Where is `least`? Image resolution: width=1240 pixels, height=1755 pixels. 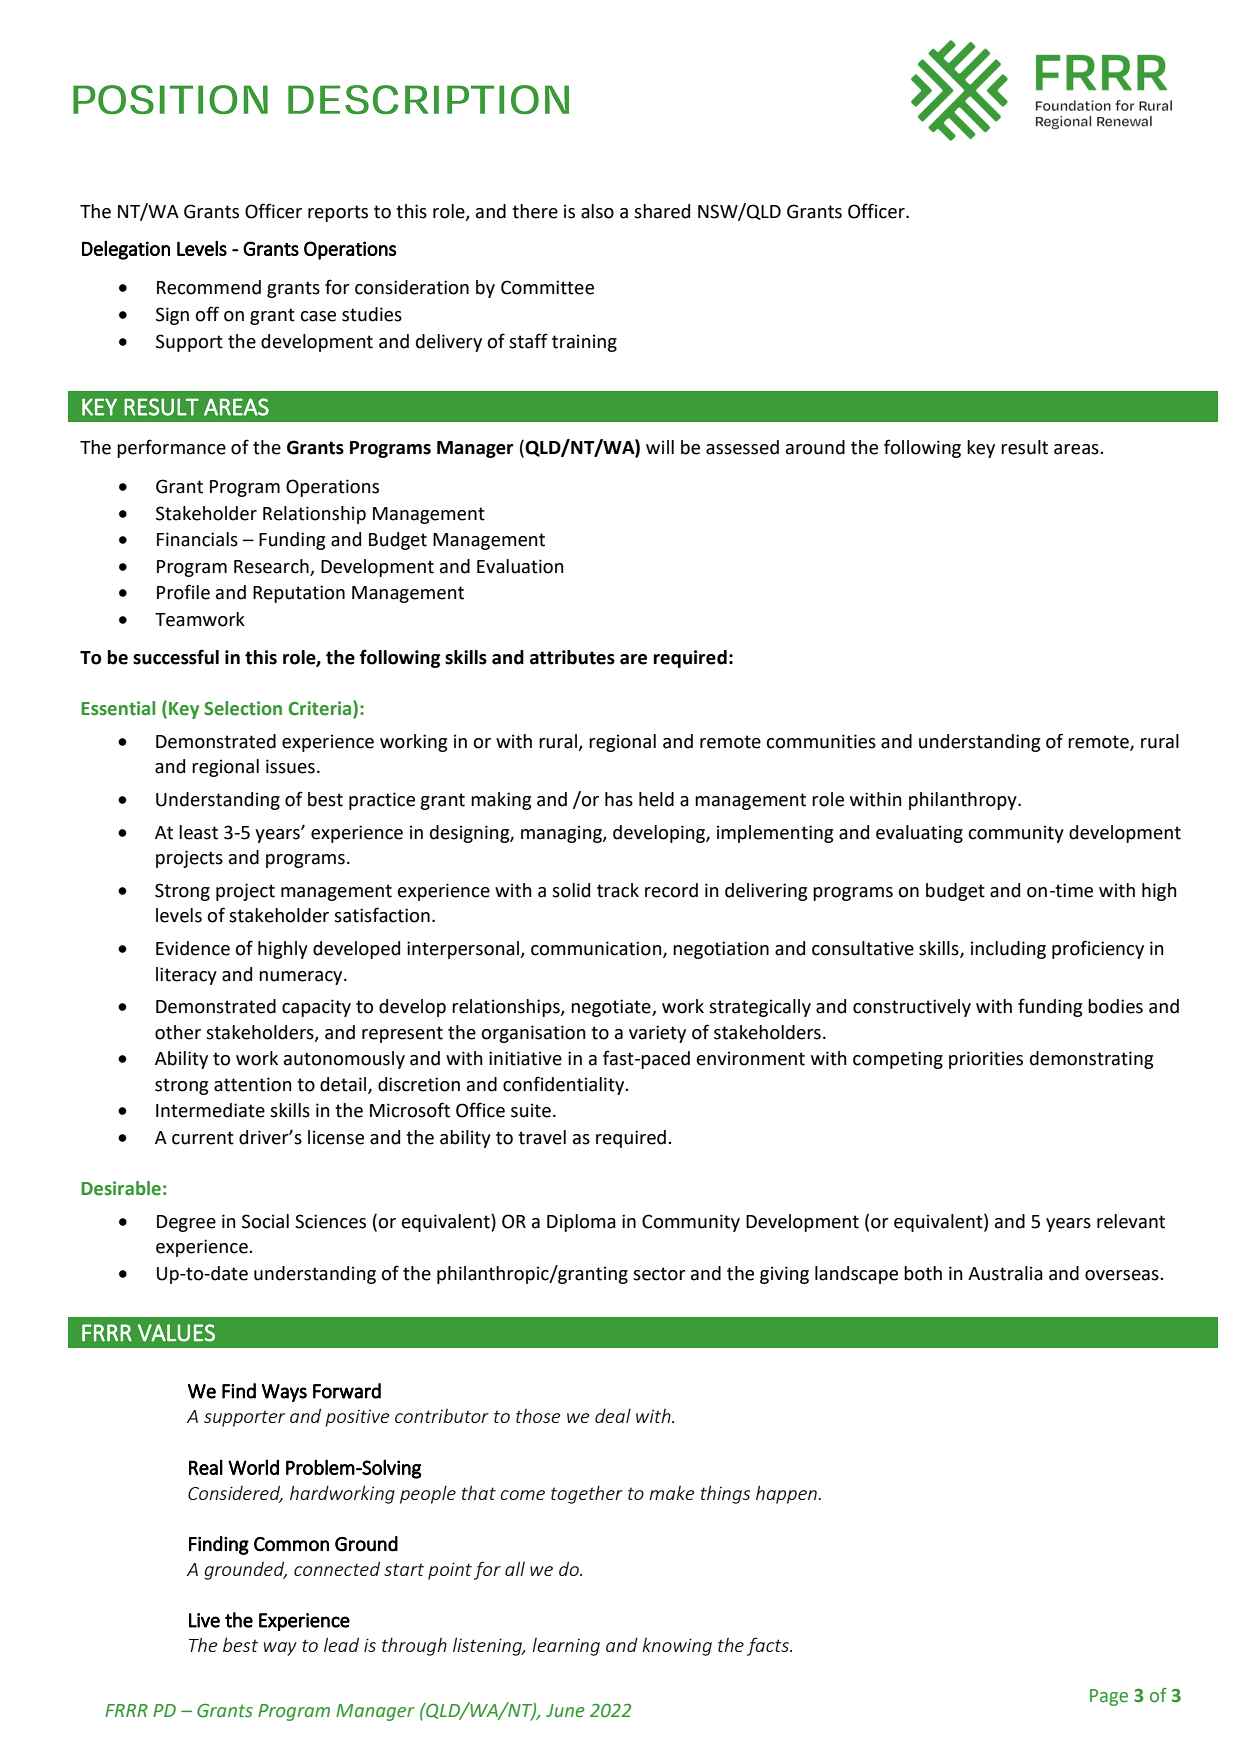
least is located at coordinates (198, 832).
